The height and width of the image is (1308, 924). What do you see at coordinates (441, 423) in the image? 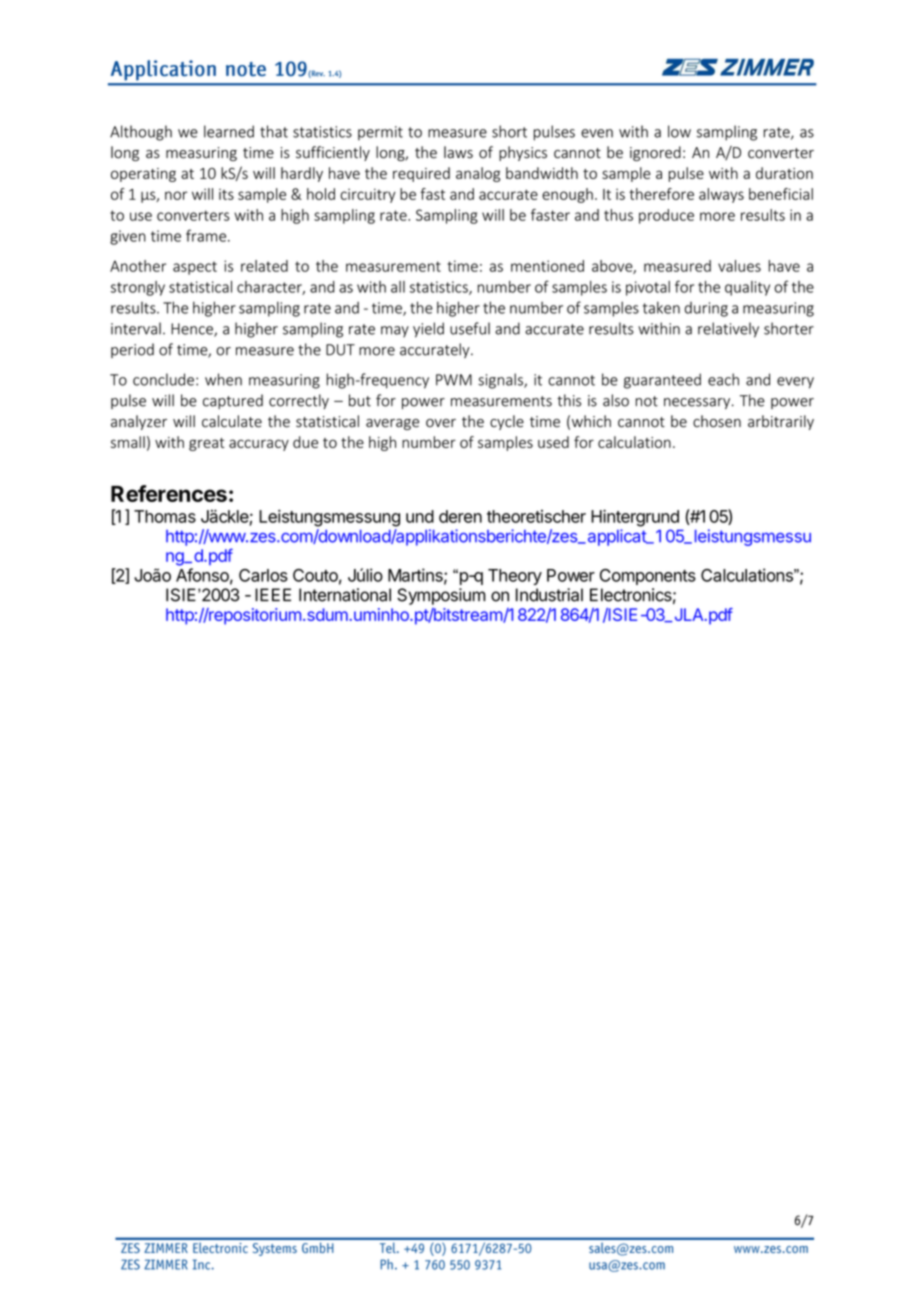
I see `over` at bounding box center [441, 423].
